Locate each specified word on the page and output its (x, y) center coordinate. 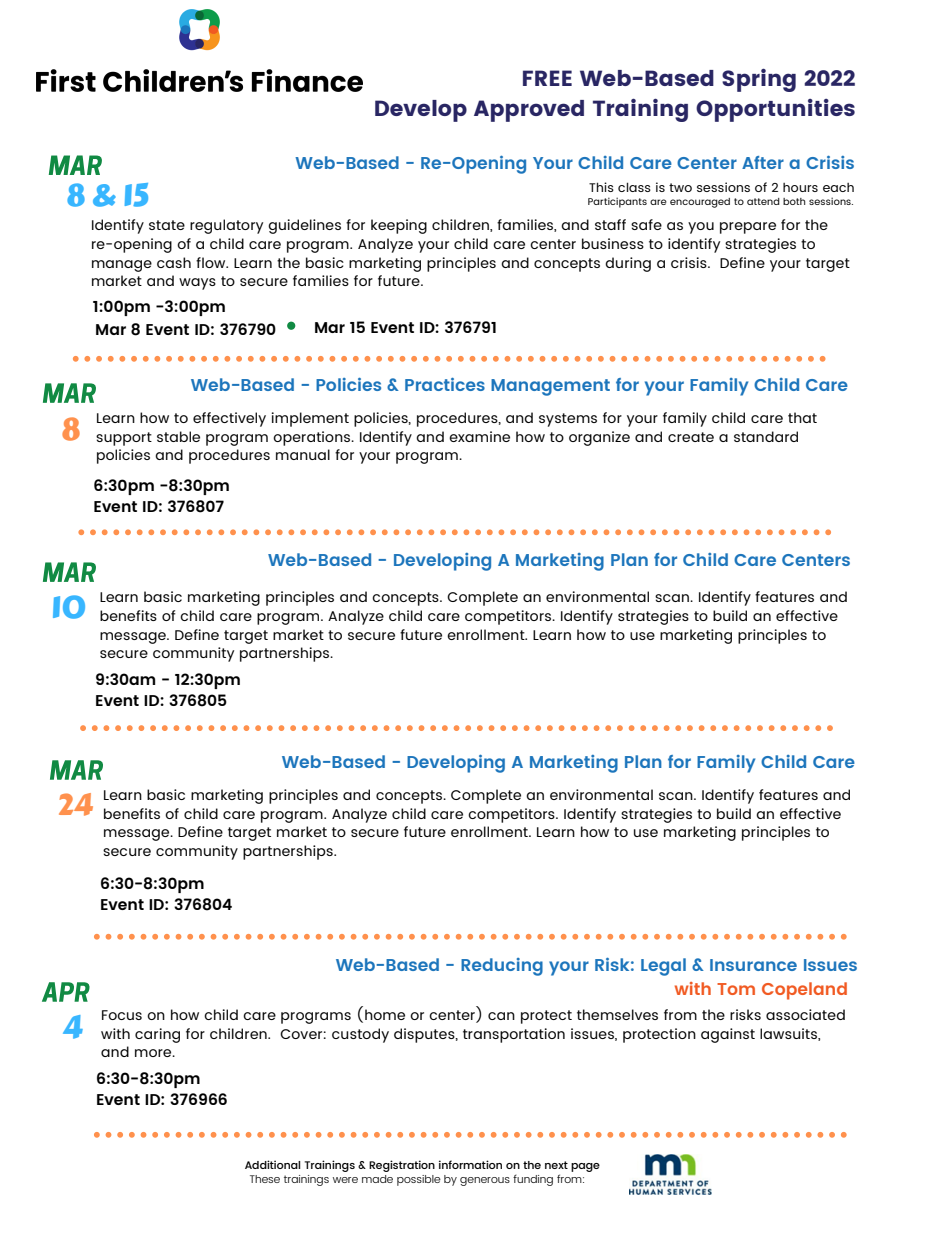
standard (766, 436)
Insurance (753, 965)
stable (178, 436)
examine (479, 436)
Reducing (502, 967)
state (167, 225)
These (265, 1179)
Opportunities (775, 110)
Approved (529, 111)
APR (66, 992)
